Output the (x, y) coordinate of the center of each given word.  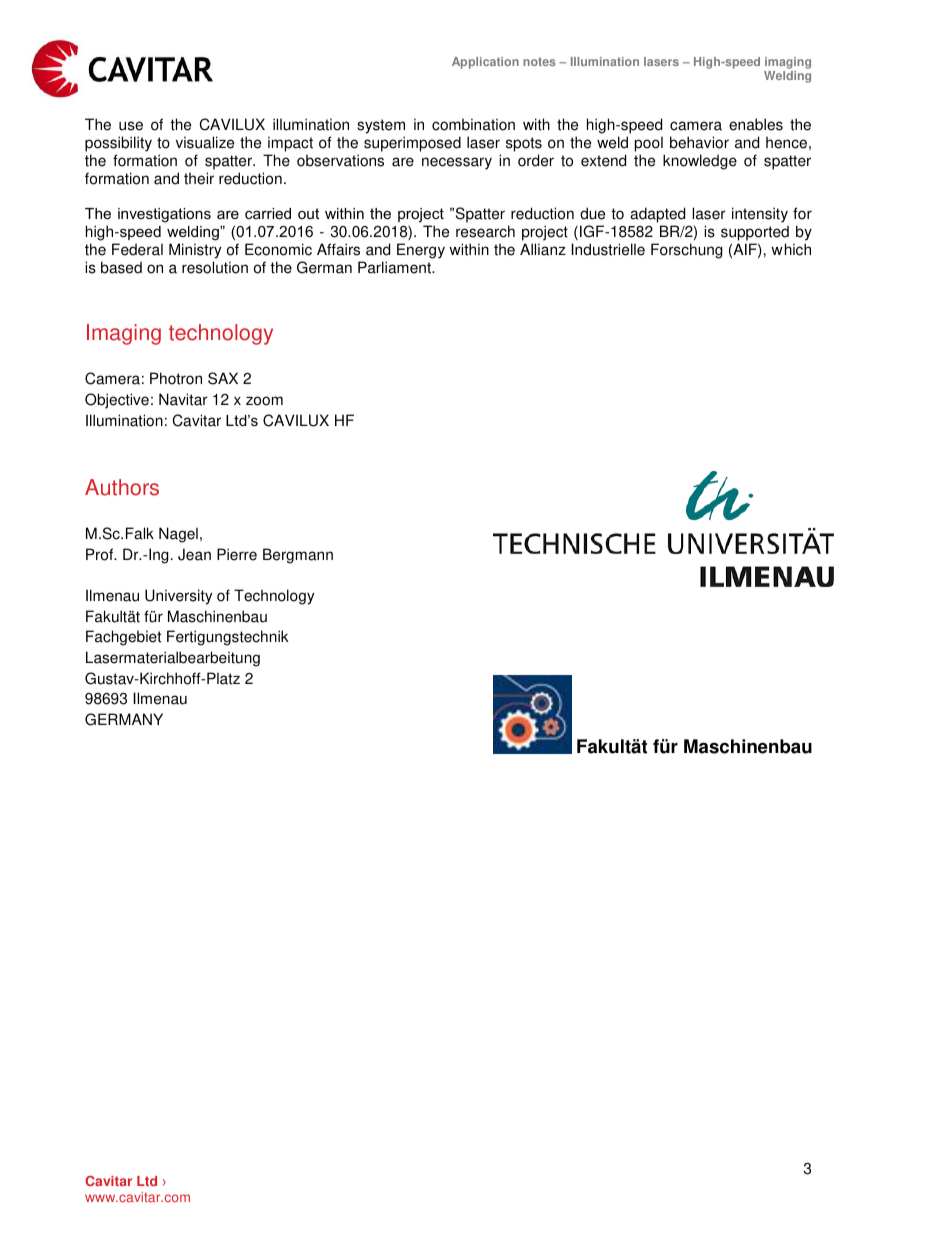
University (178, 597)
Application (485, 63)
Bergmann (298, 556)
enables (756, 124)
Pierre (237, 554)
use (131, 126)
